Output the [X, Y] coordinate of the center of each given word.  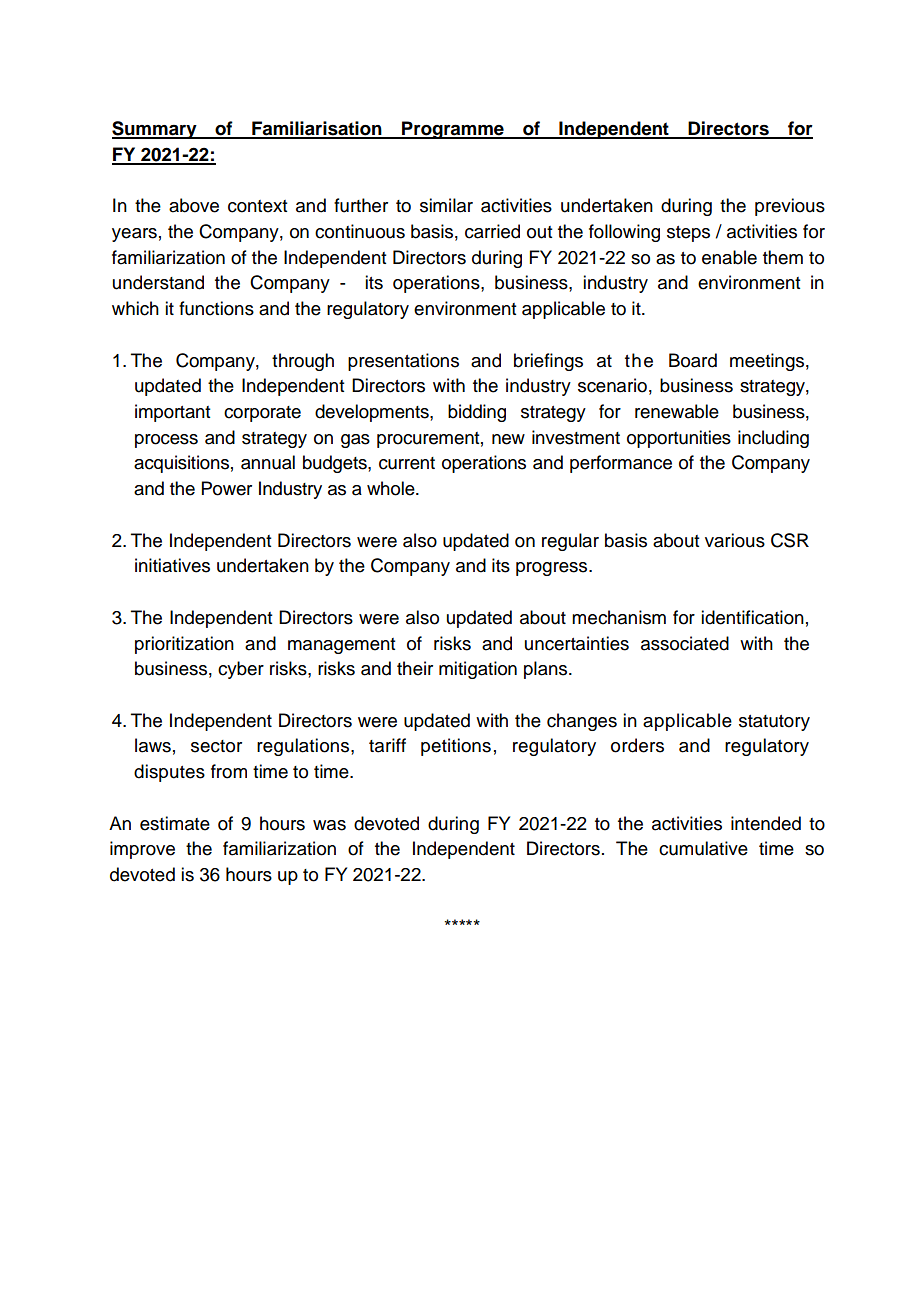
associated [685, 643]
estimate [175, 823]
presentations [403, 362]
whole [392, 488]
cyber [241, 670]
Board [693, 360]
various [735, 540]
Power [227, 488]
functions [216, 308]
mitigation [478, 670]
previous [790, 207]
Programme [453, 130]
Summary [155, 130]
